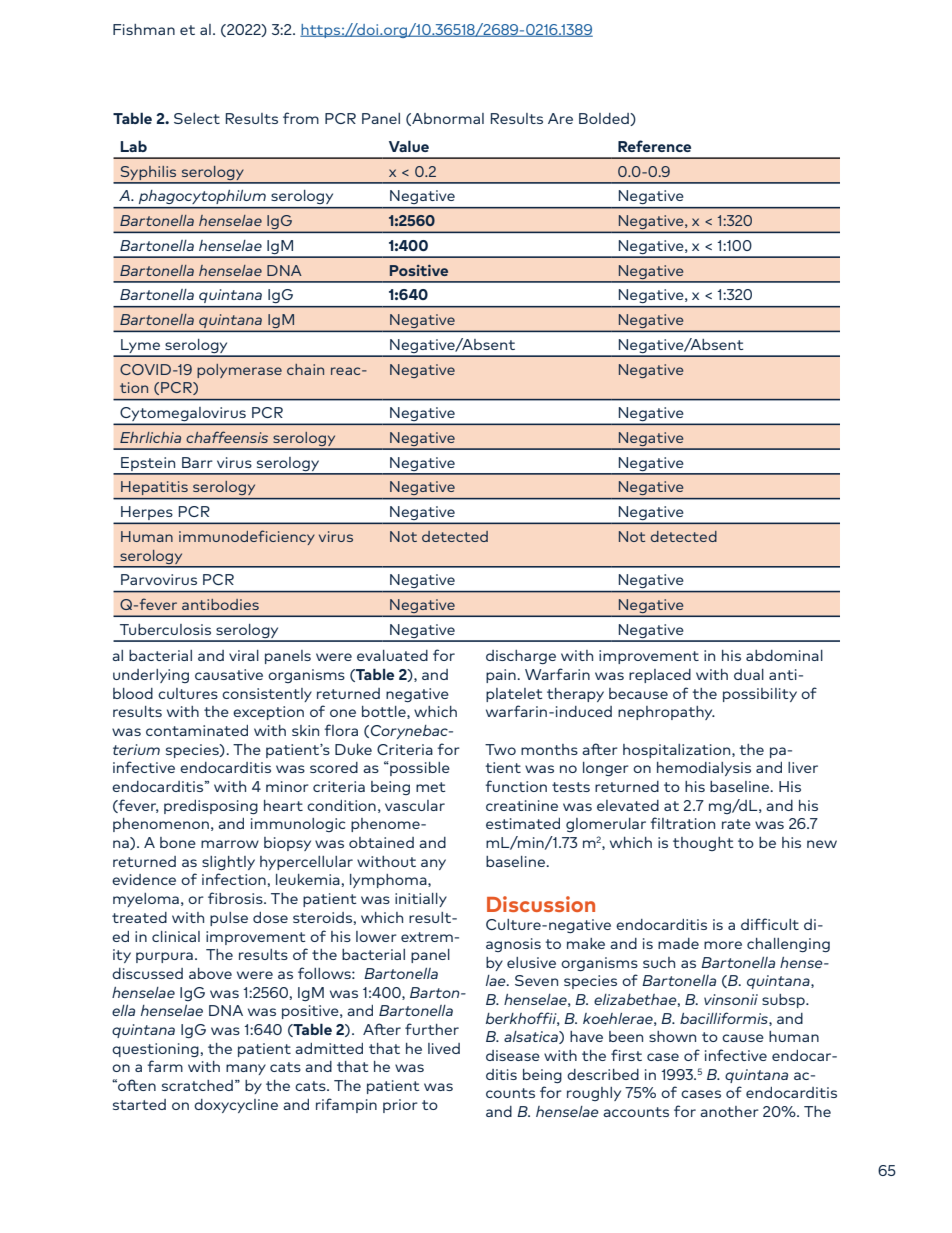  Describe the element at coordinates (784, 655) in the document. I see `abdominal` at that location.
